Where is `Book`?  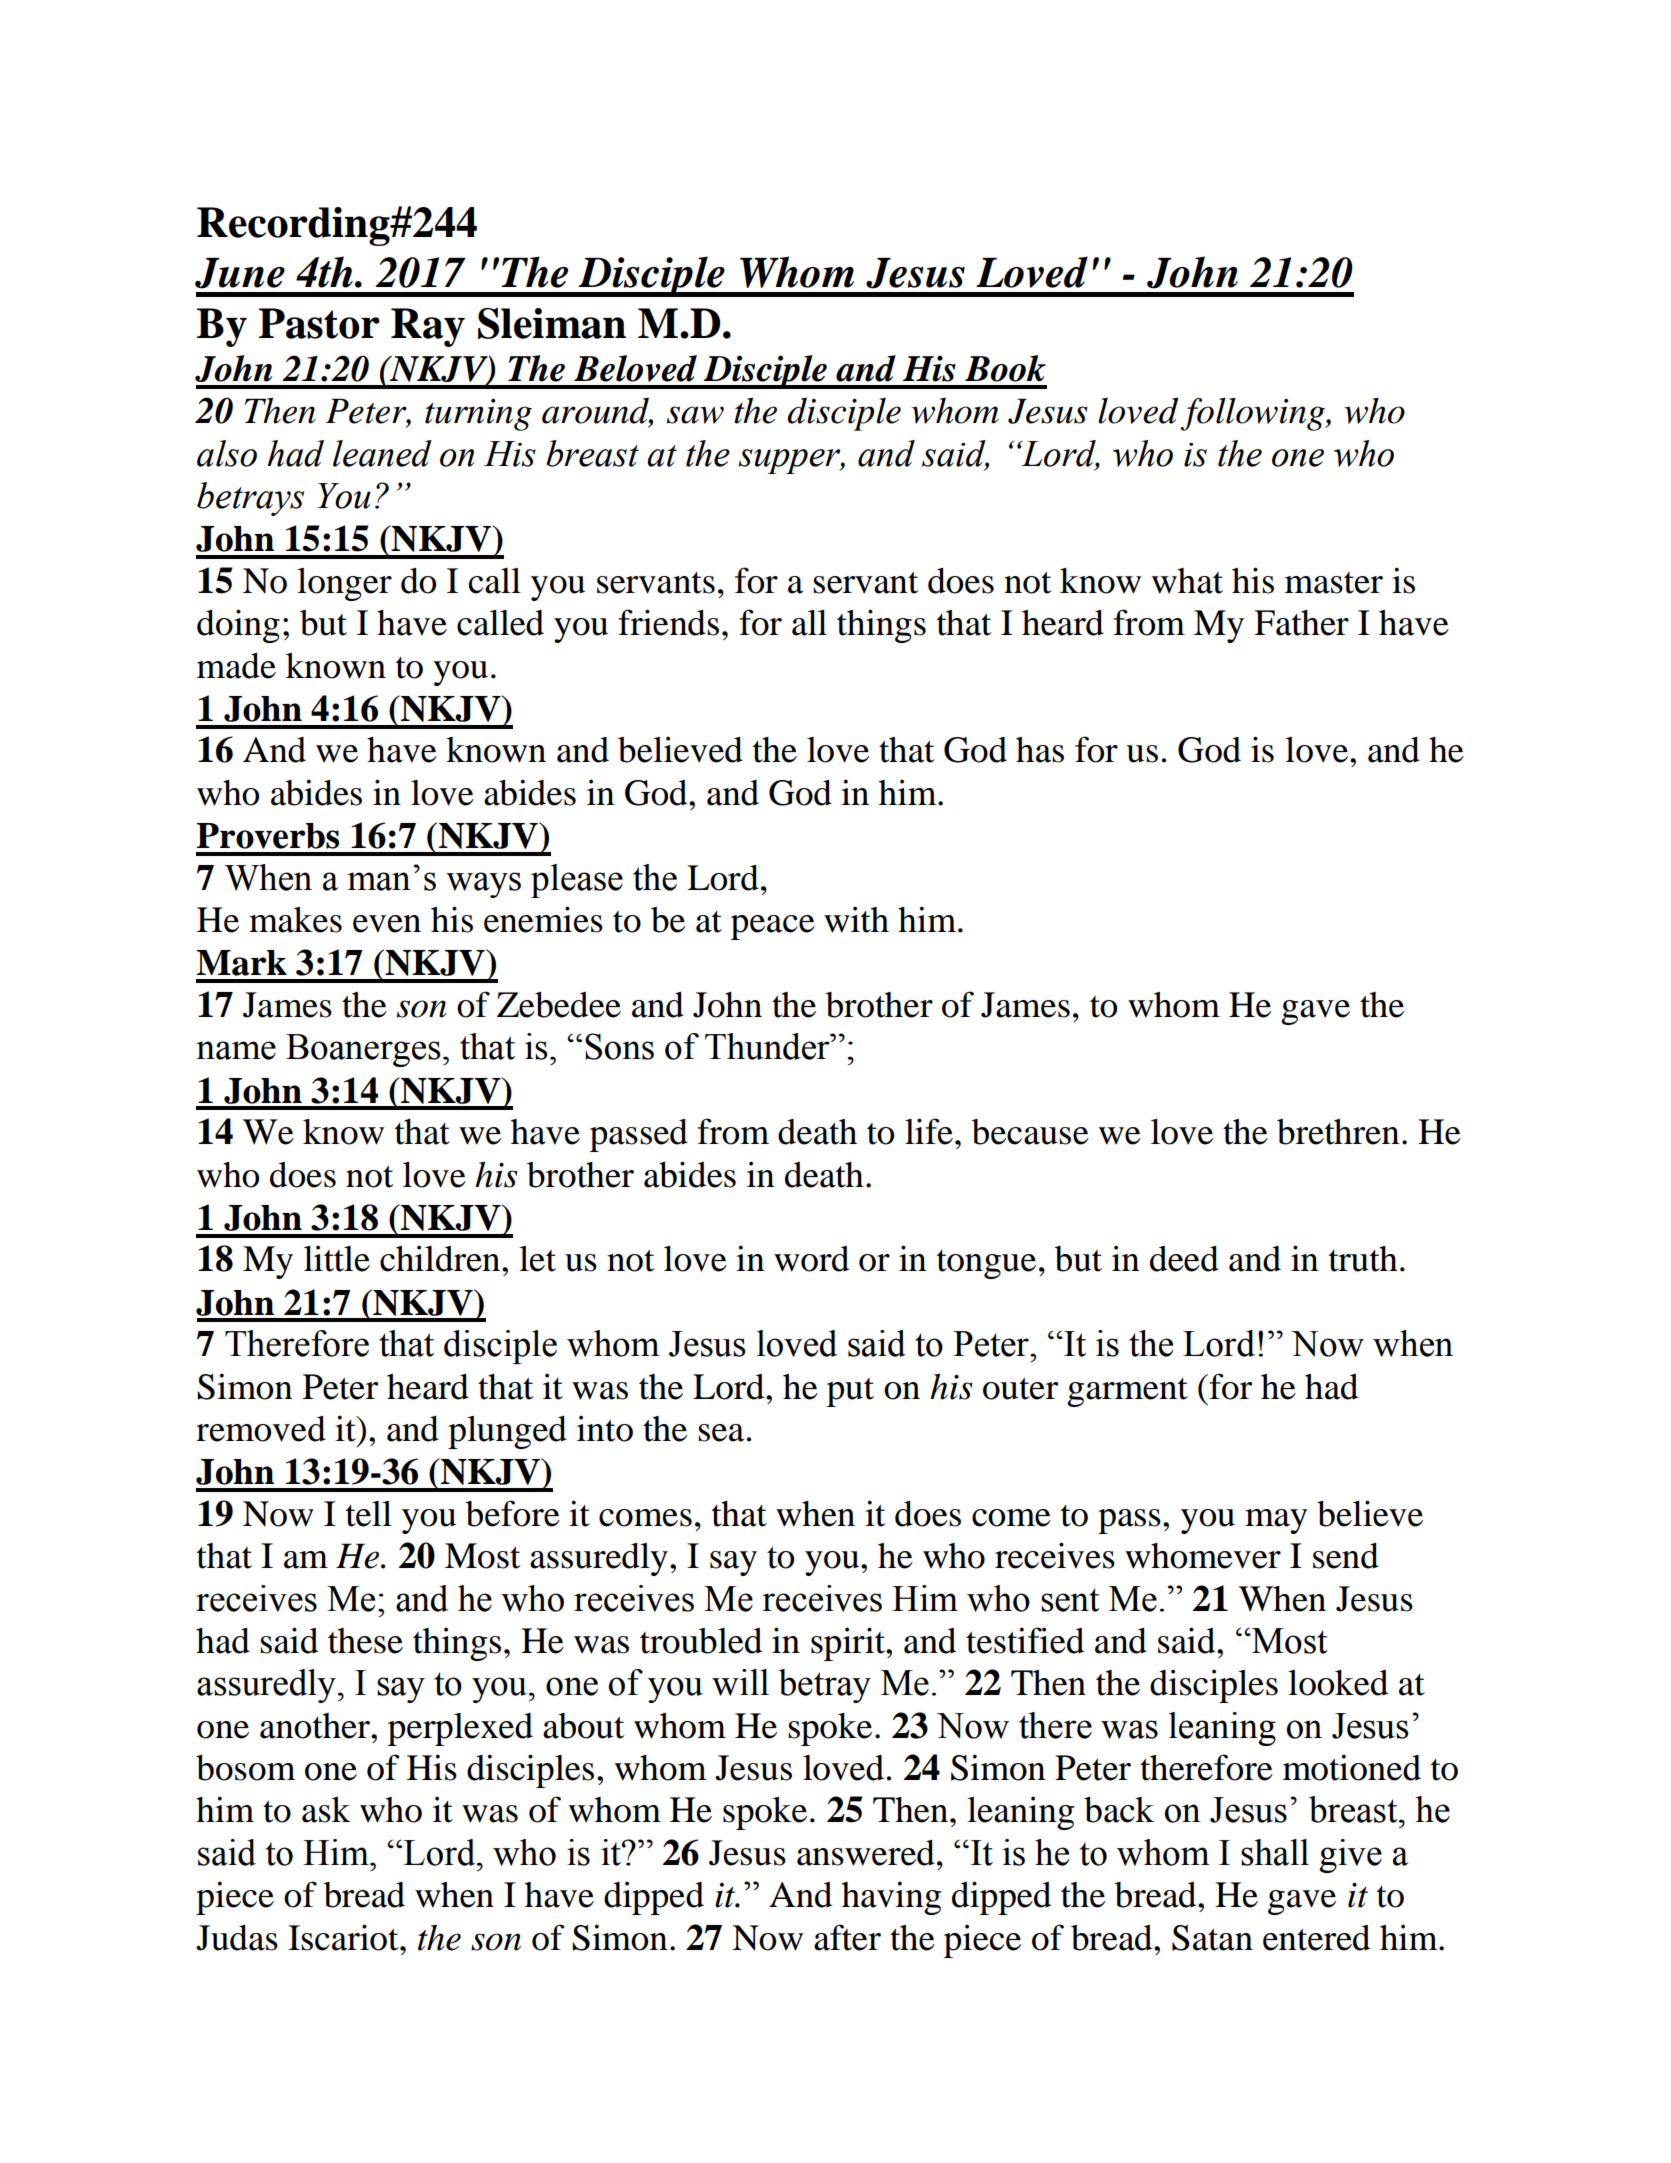 Book is located at coordinates (1005, 368).
